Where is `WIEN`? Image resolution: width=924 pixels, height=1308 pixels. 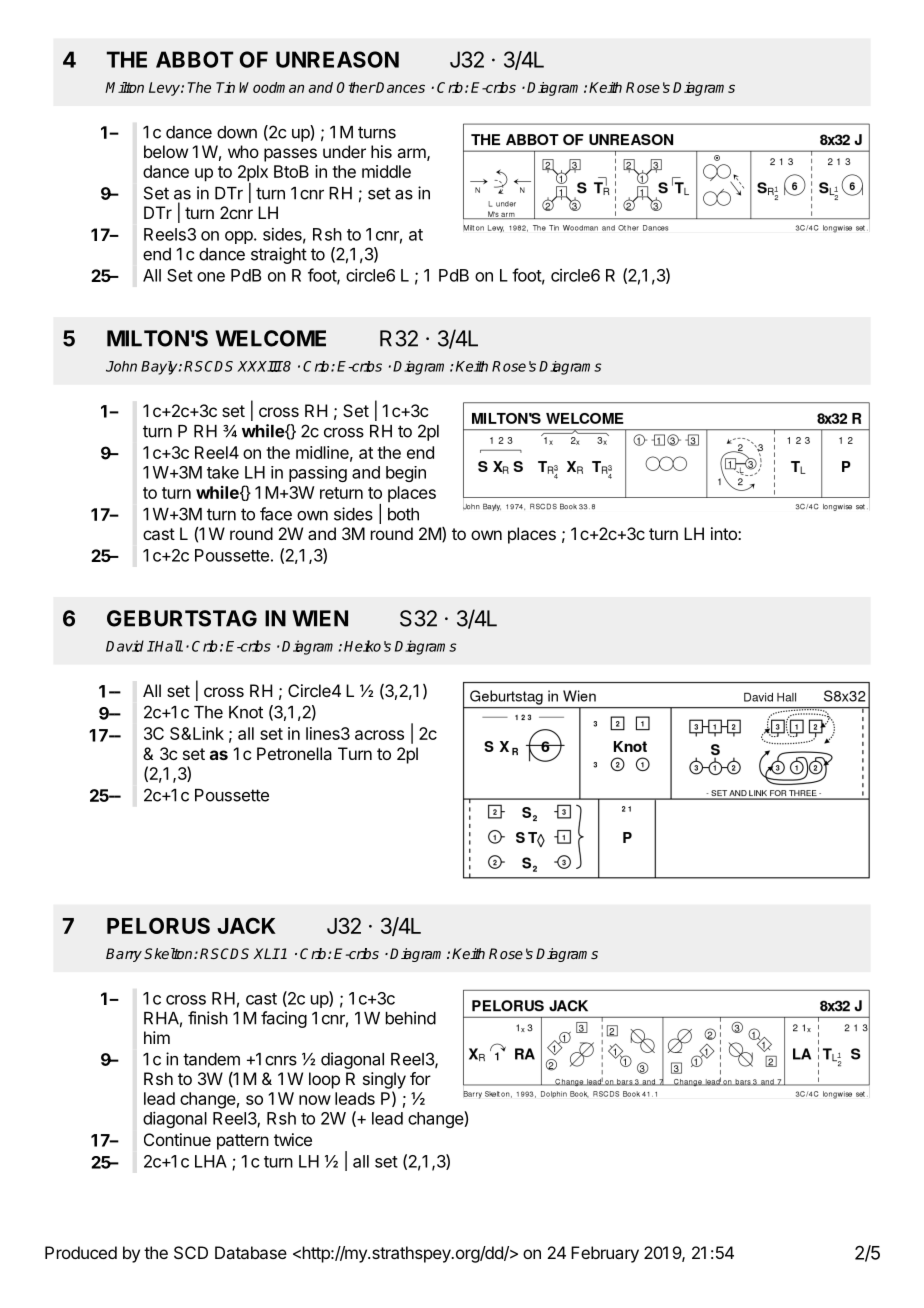 WIEN is located at coordinates (320, 618).
